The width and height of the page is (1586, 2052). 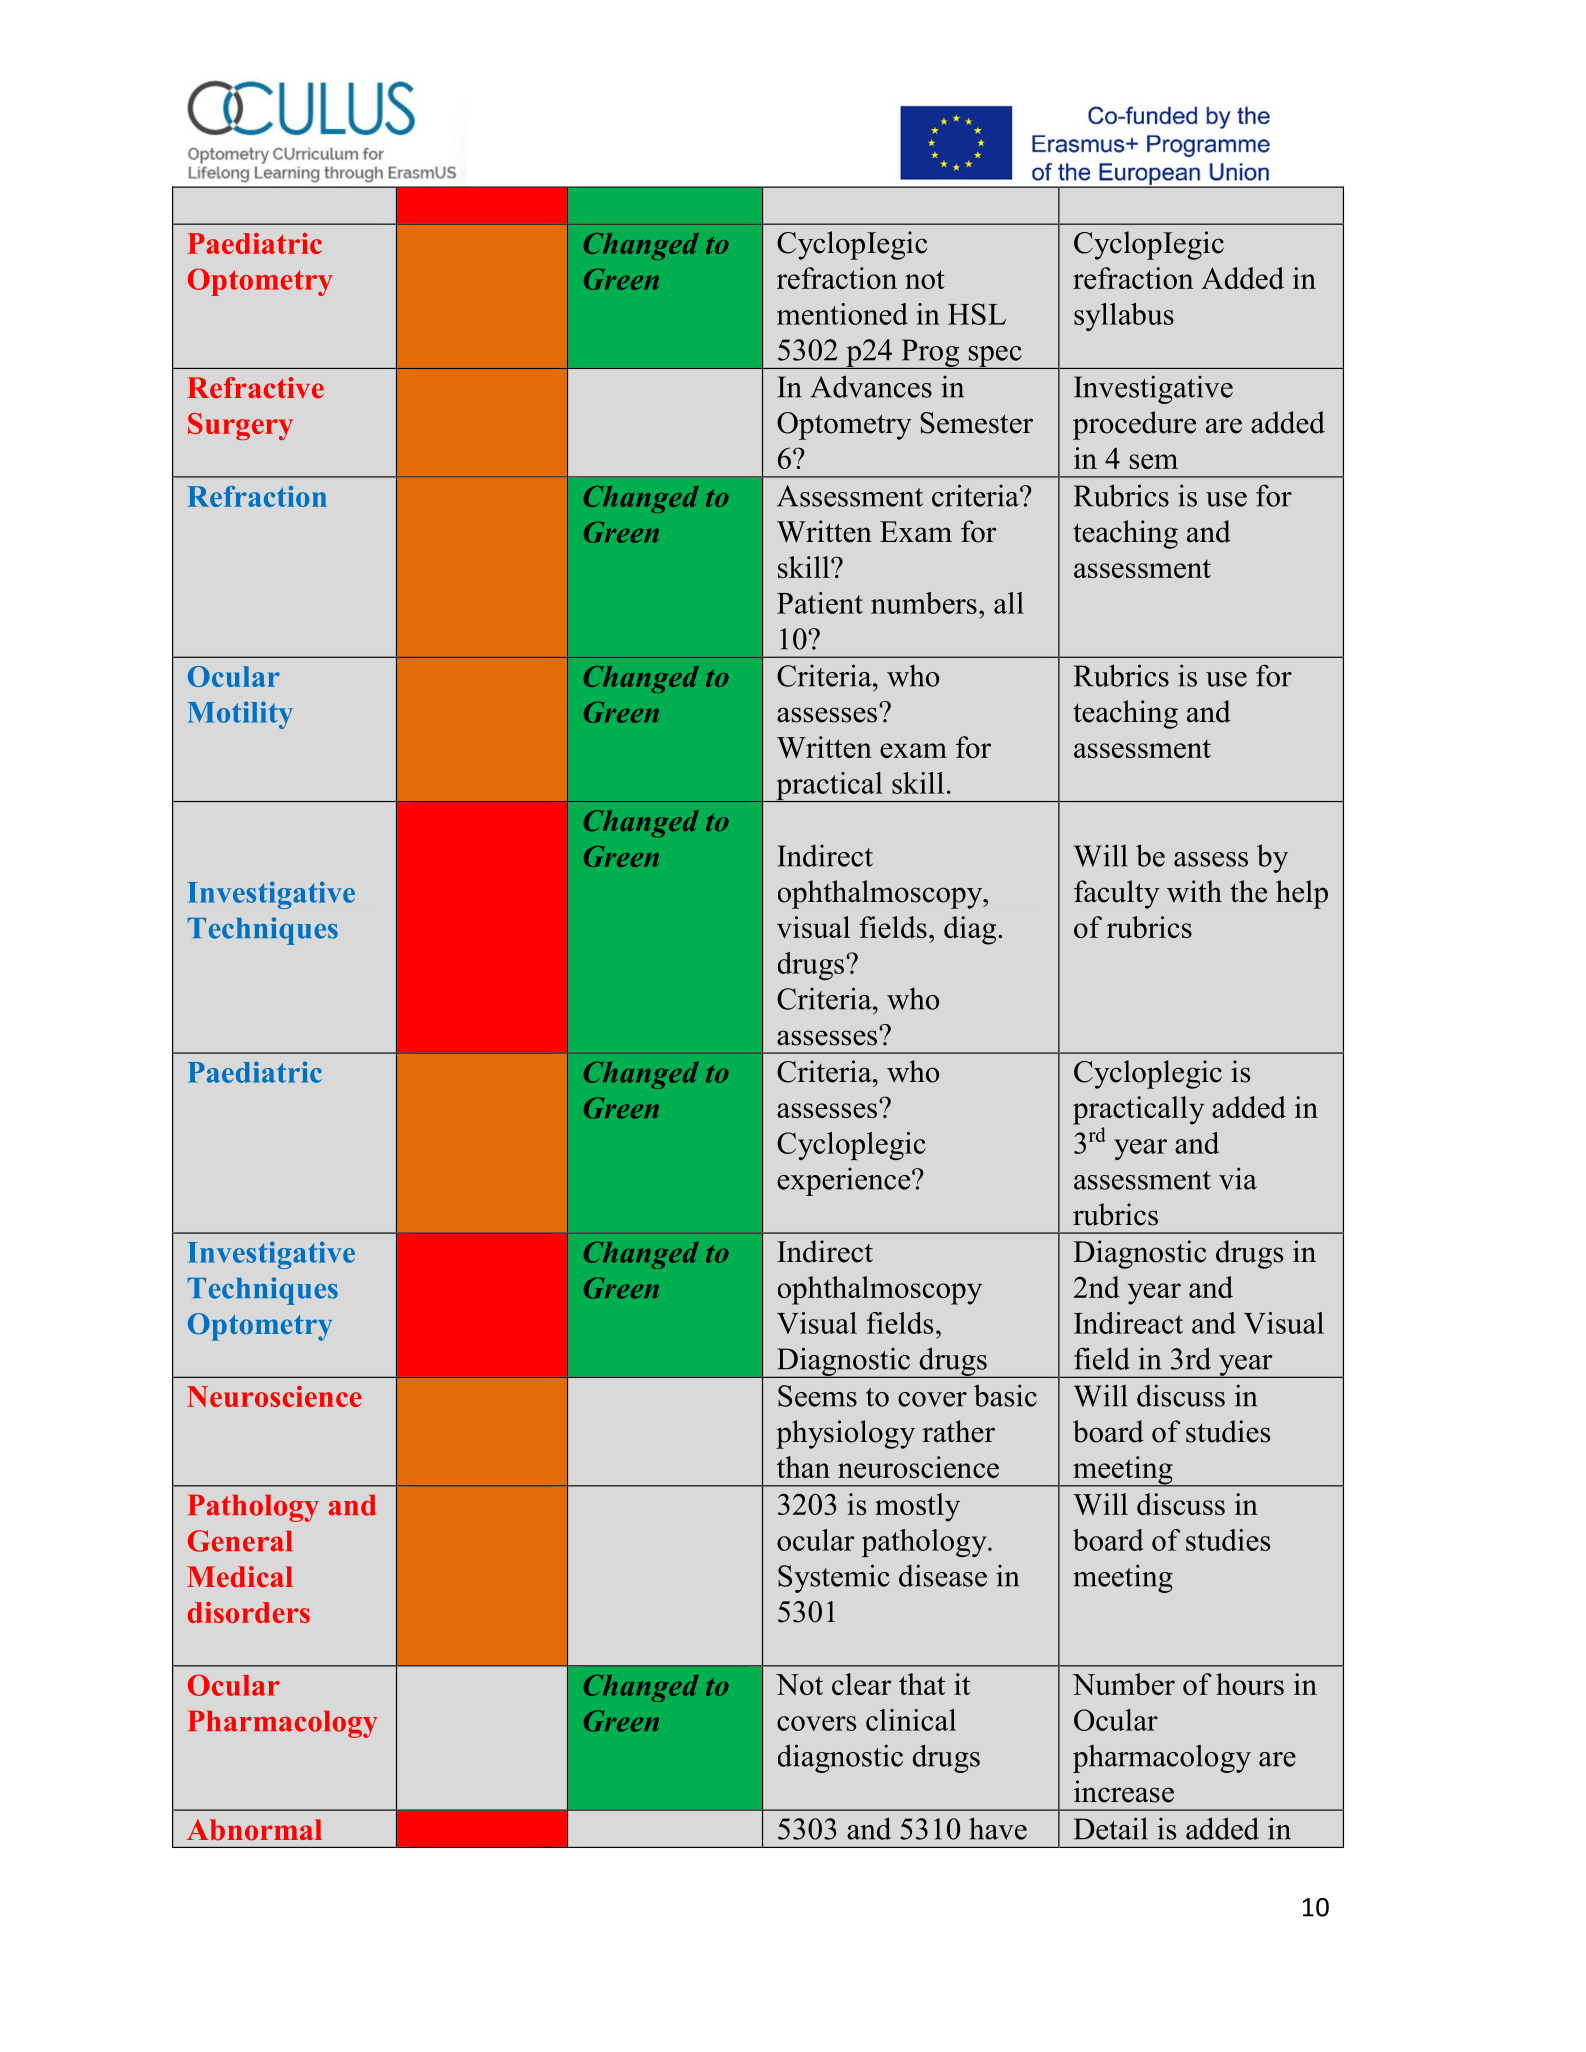 What do you see at coordinates (911, 1720) in the page?
I see `clinical` at bounding box center [911, 1720].
